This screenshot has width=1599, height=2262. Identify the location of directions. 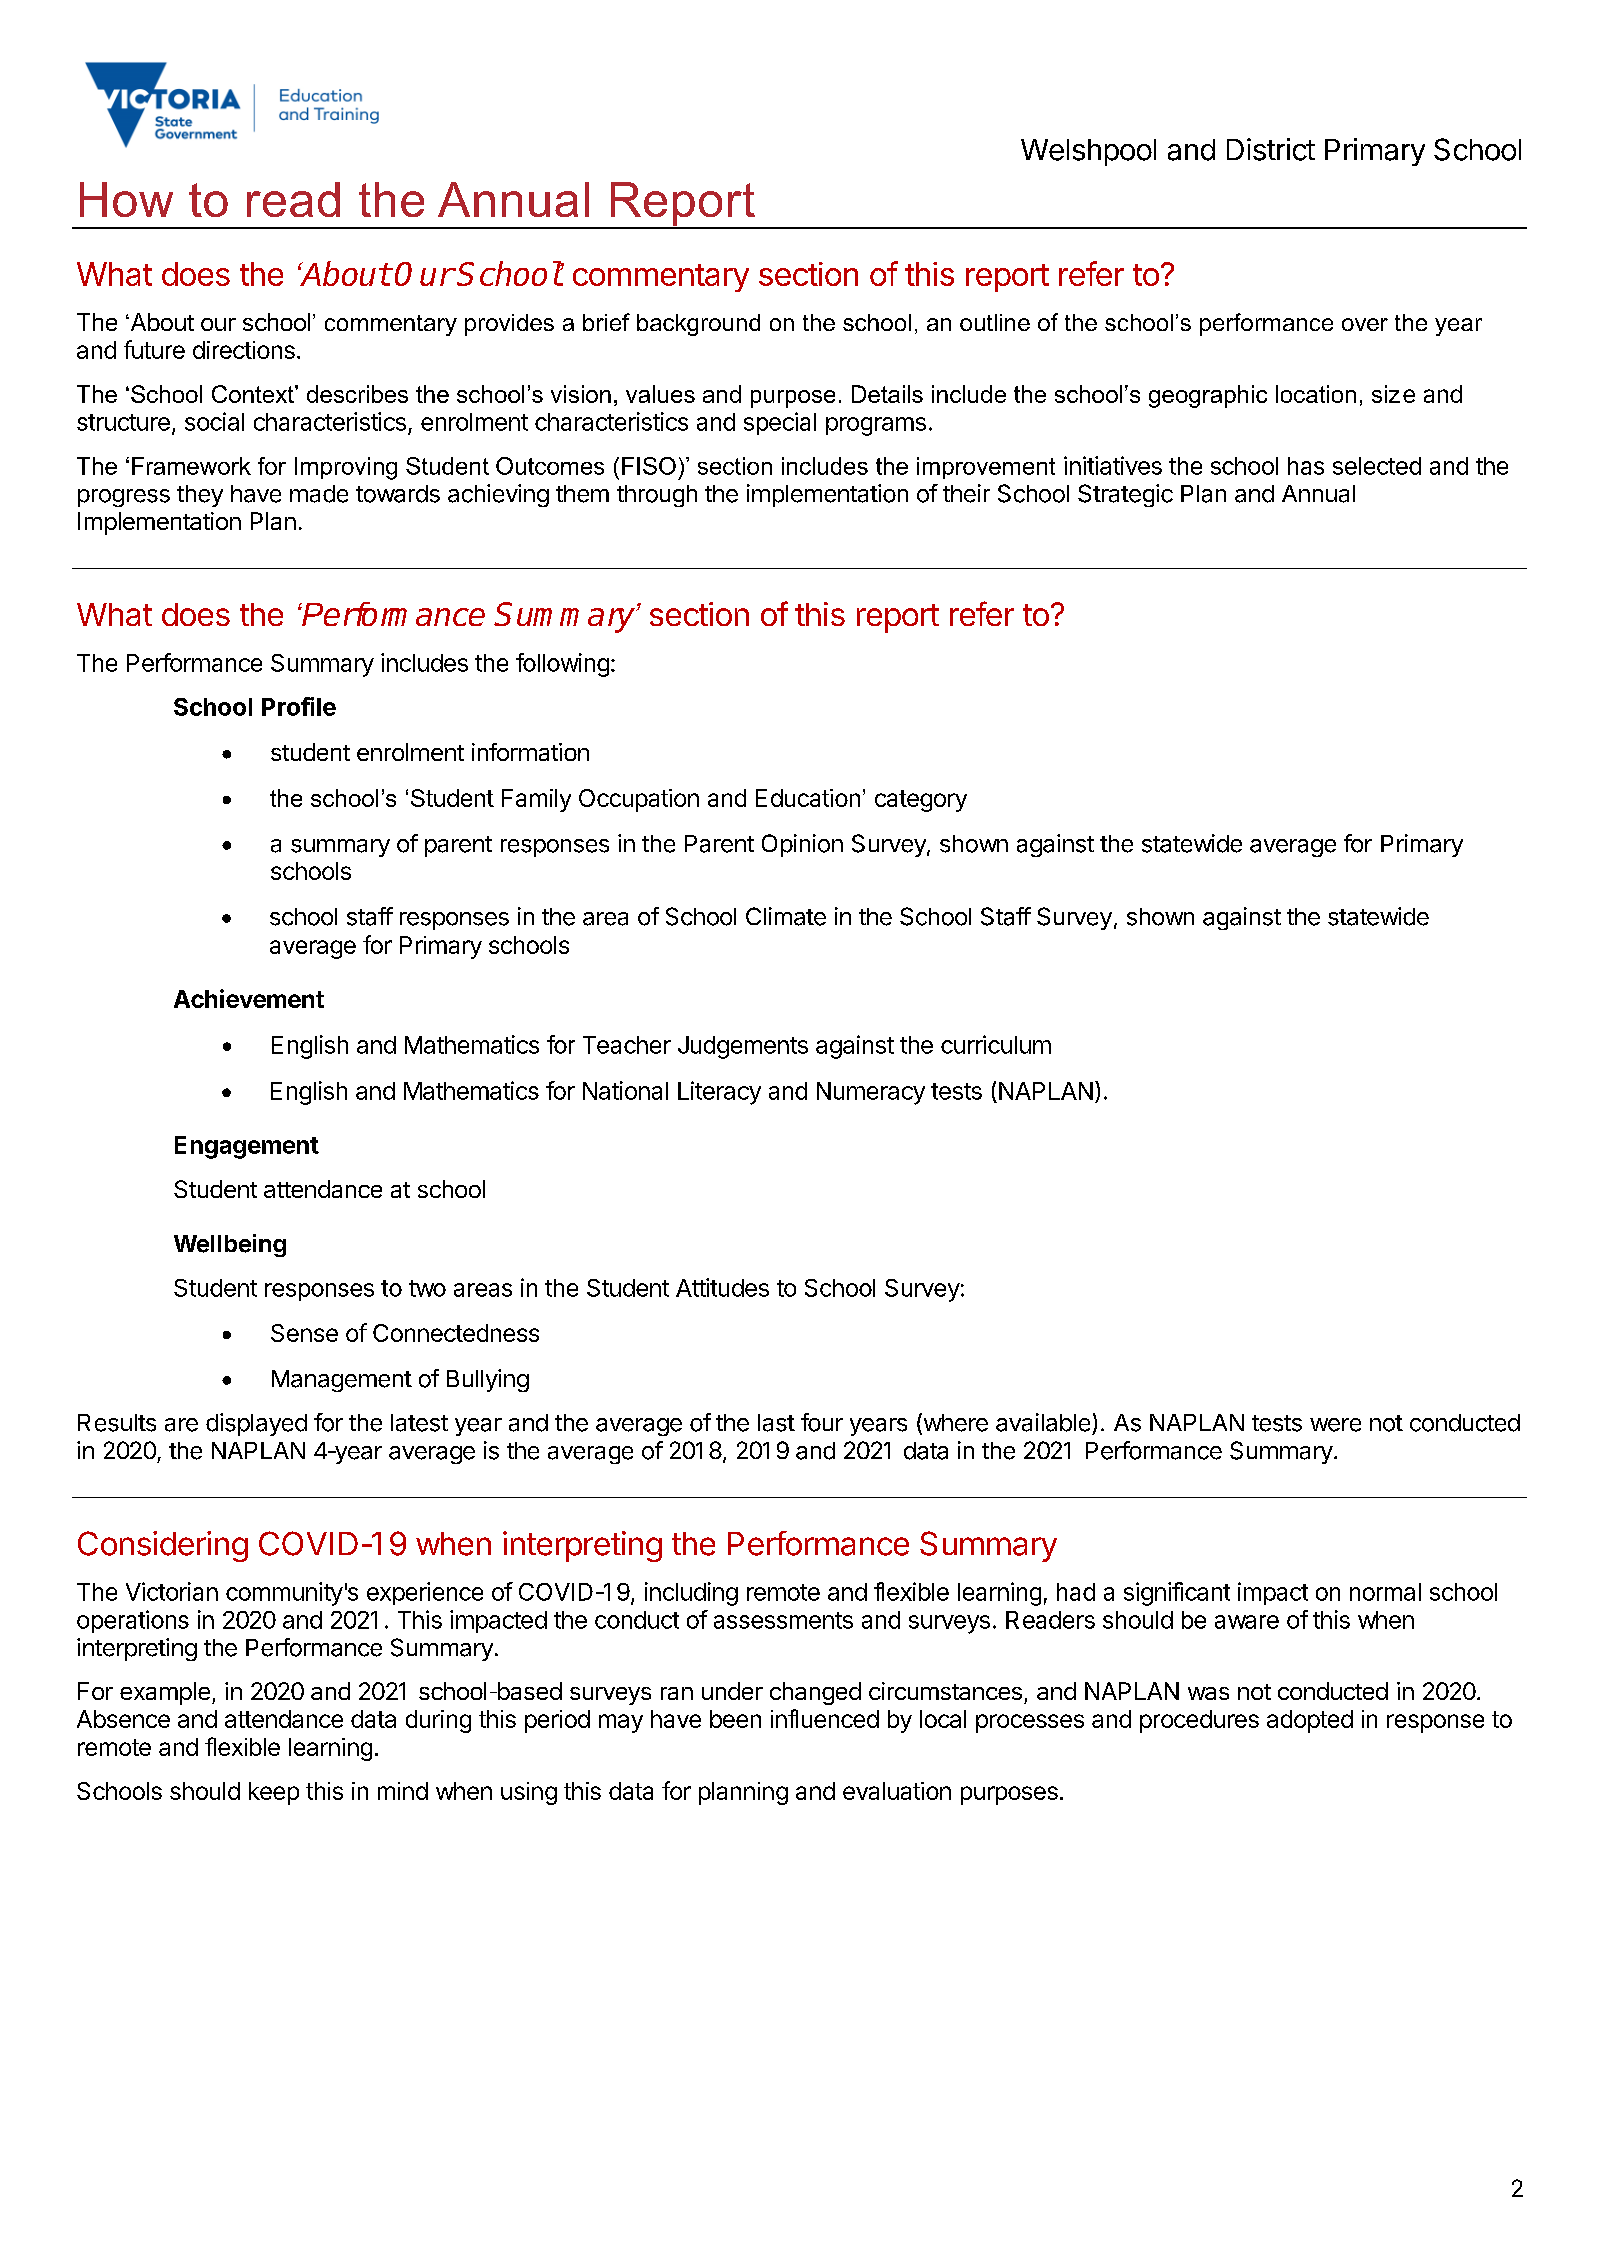
(244, 350).
